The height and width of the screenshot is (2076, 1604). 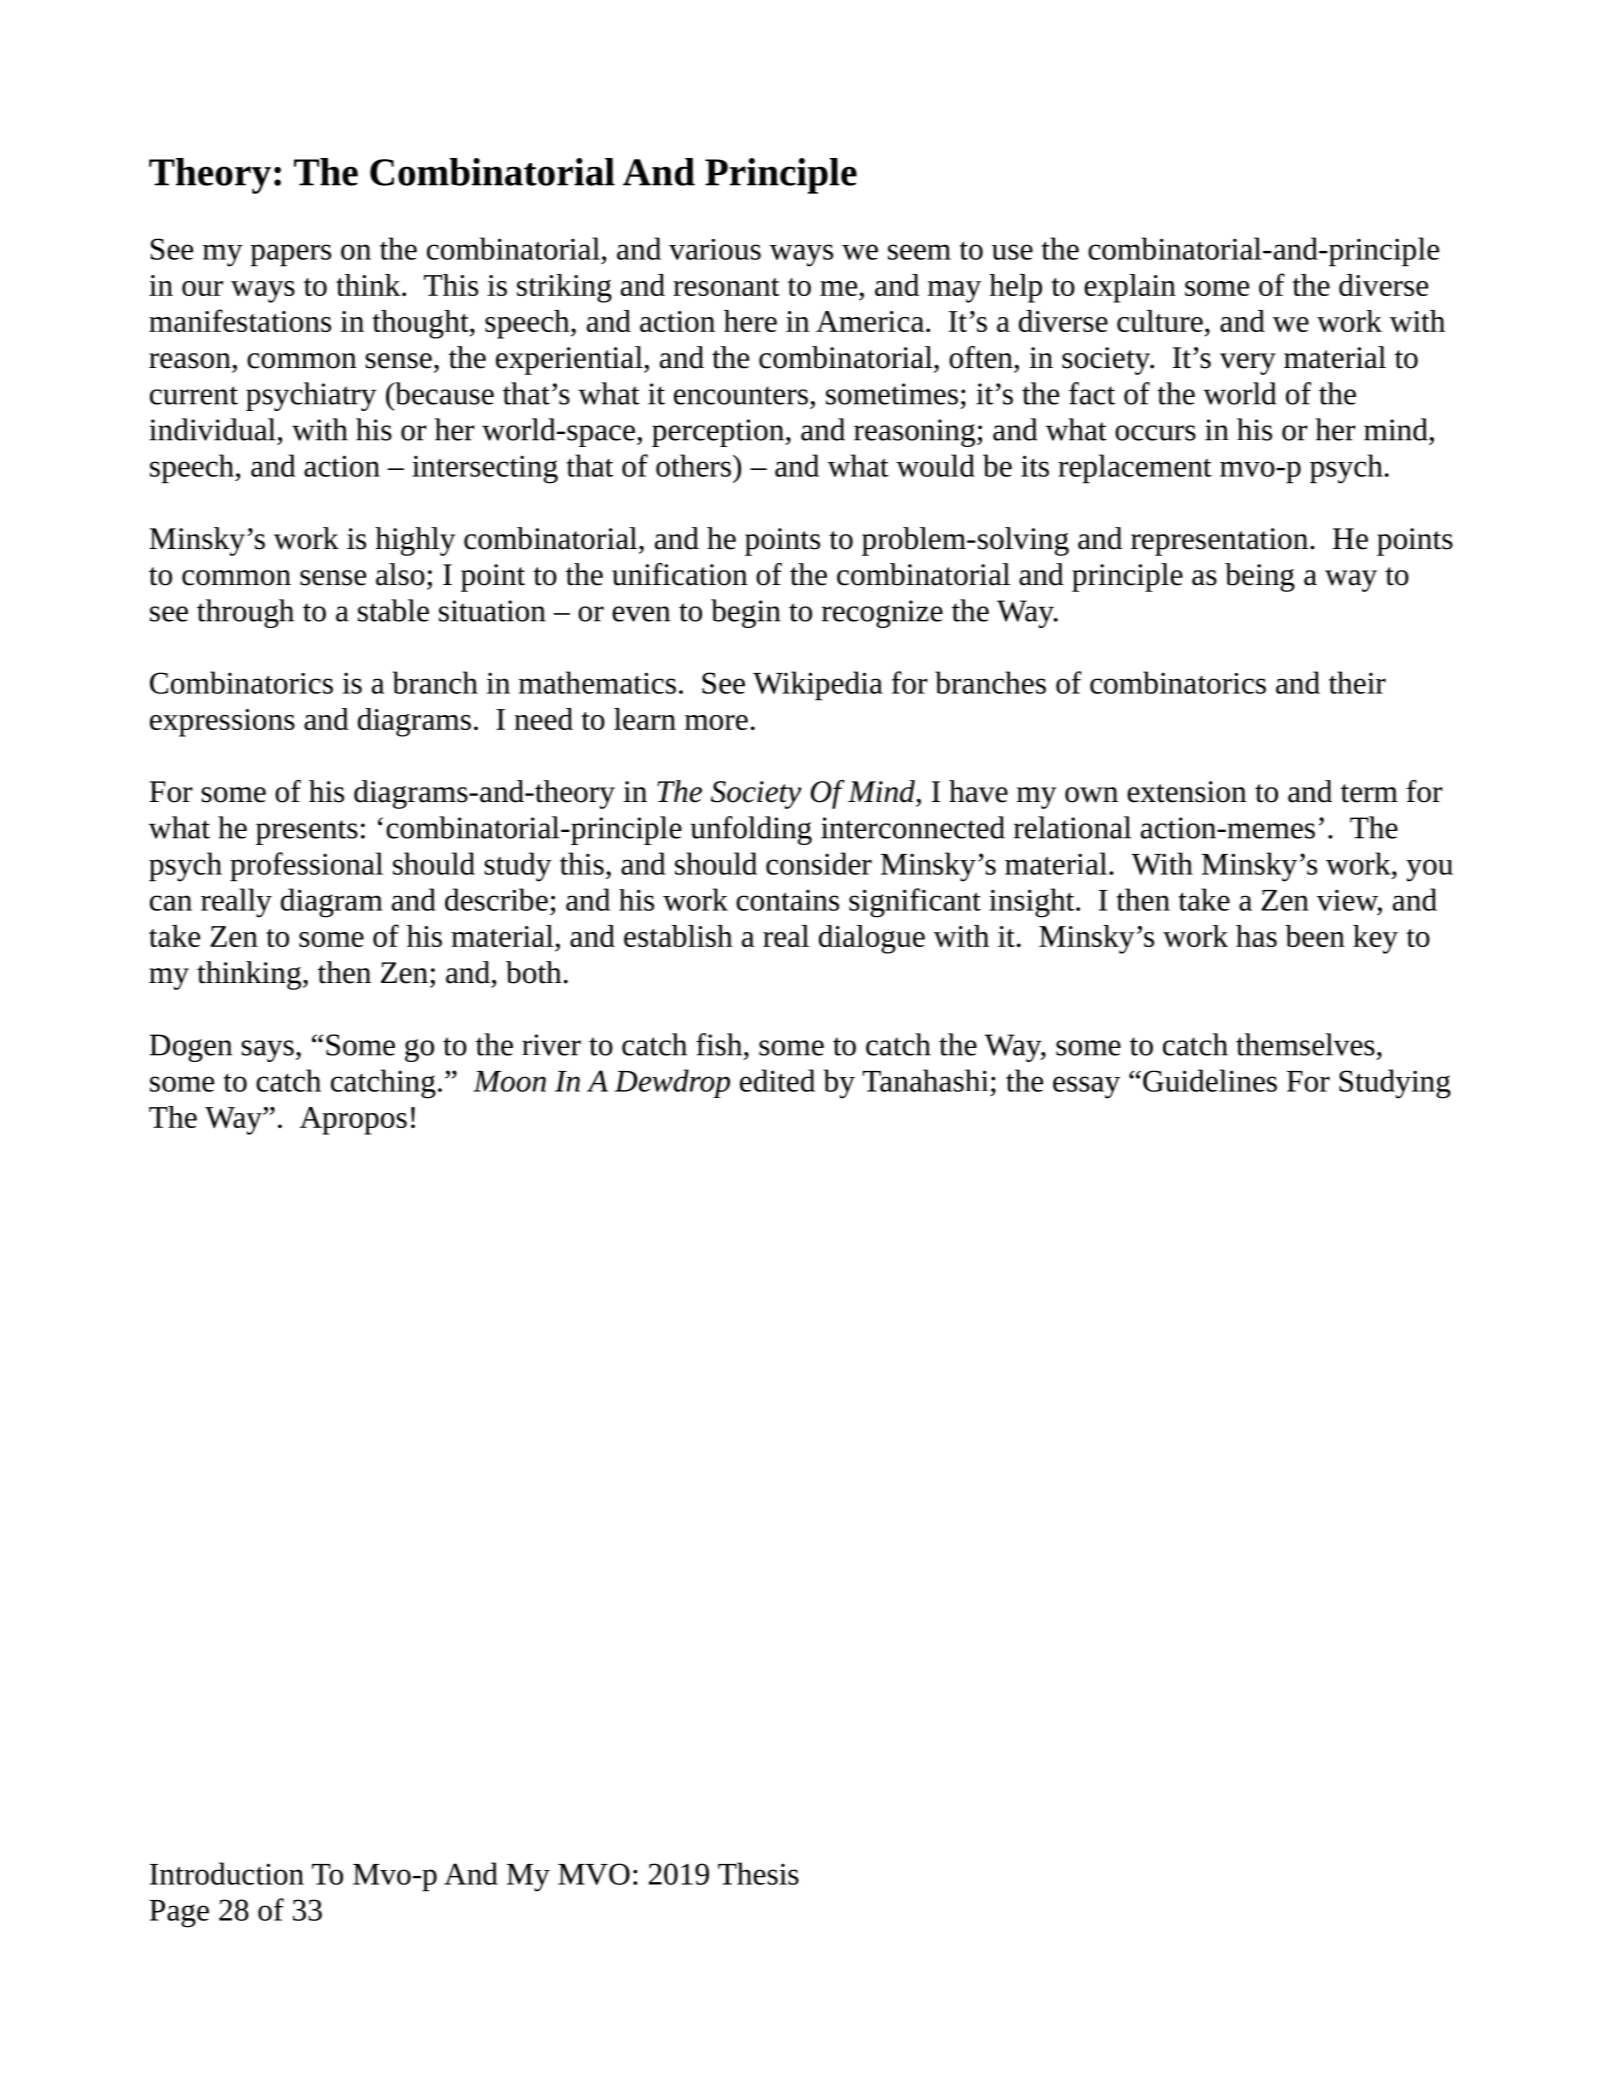 What do you see at coordinates (227, 1873) in the screenshot?
I see `Introduction` at bounding box center [227, 1873].
